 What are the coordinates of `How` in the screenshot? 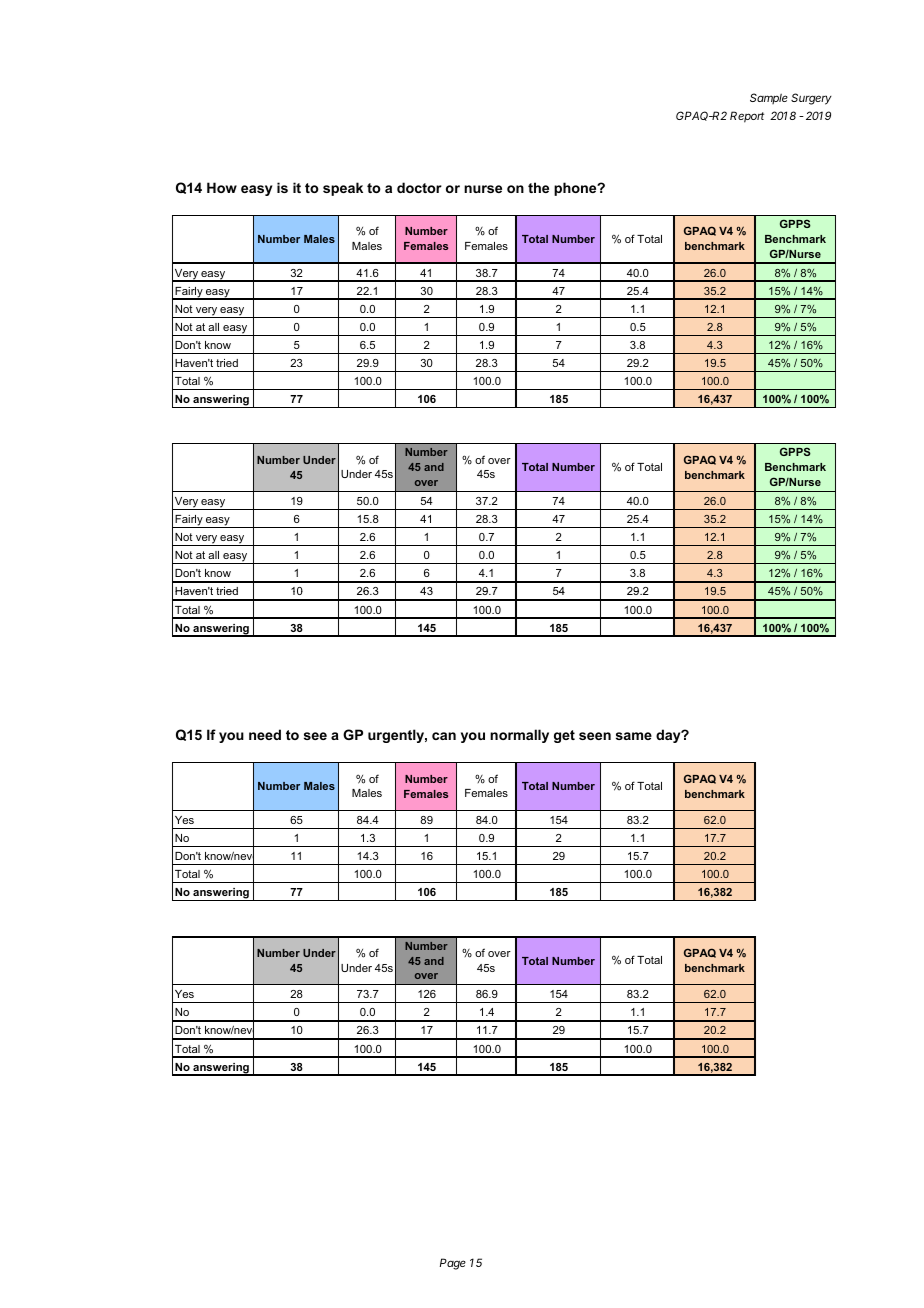 It's located at (222, 187).
